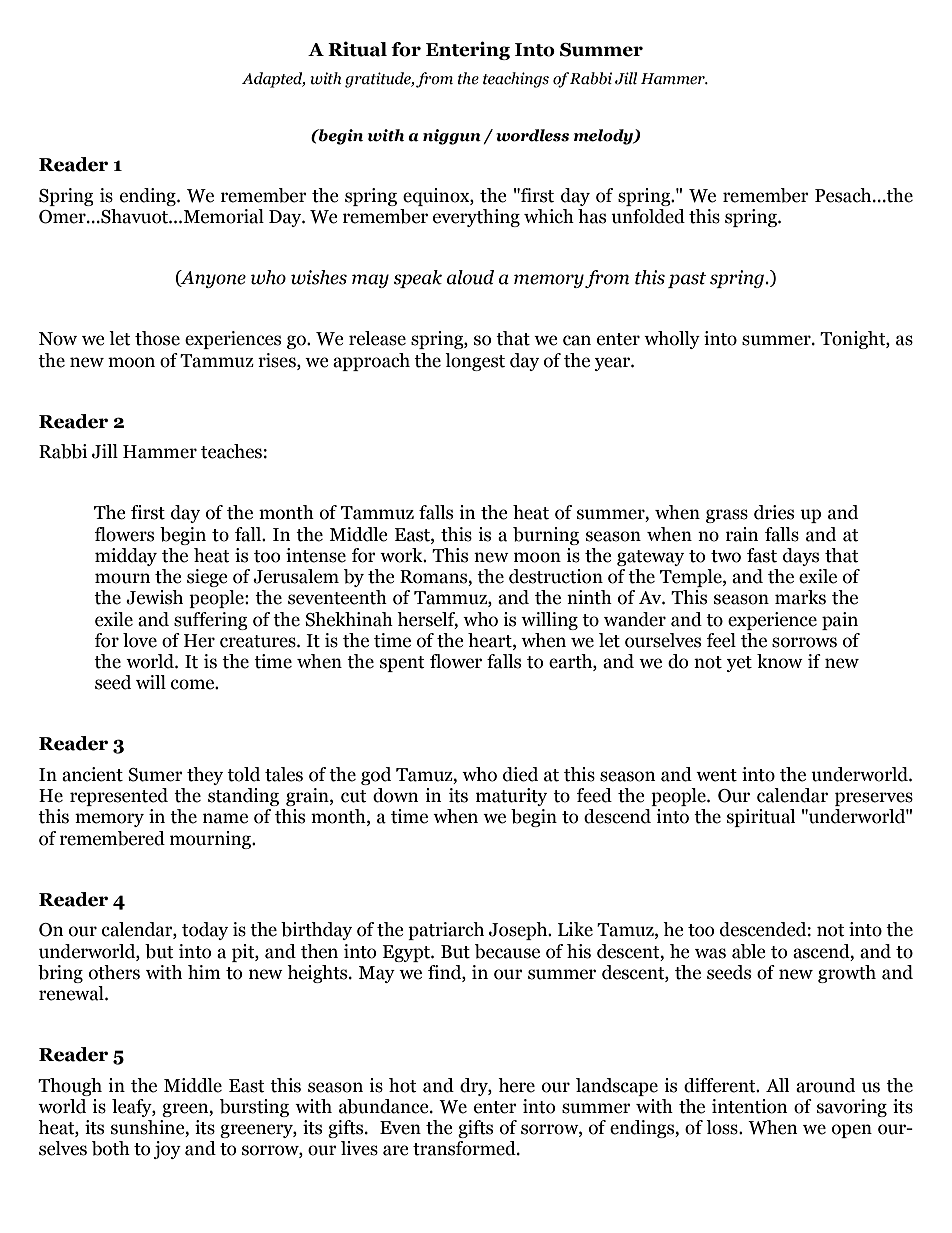 This screenshot has height=1233, width=952. Describe the element at coordinates (167, 1150) in the screenshot. I see `joy` at that location.
